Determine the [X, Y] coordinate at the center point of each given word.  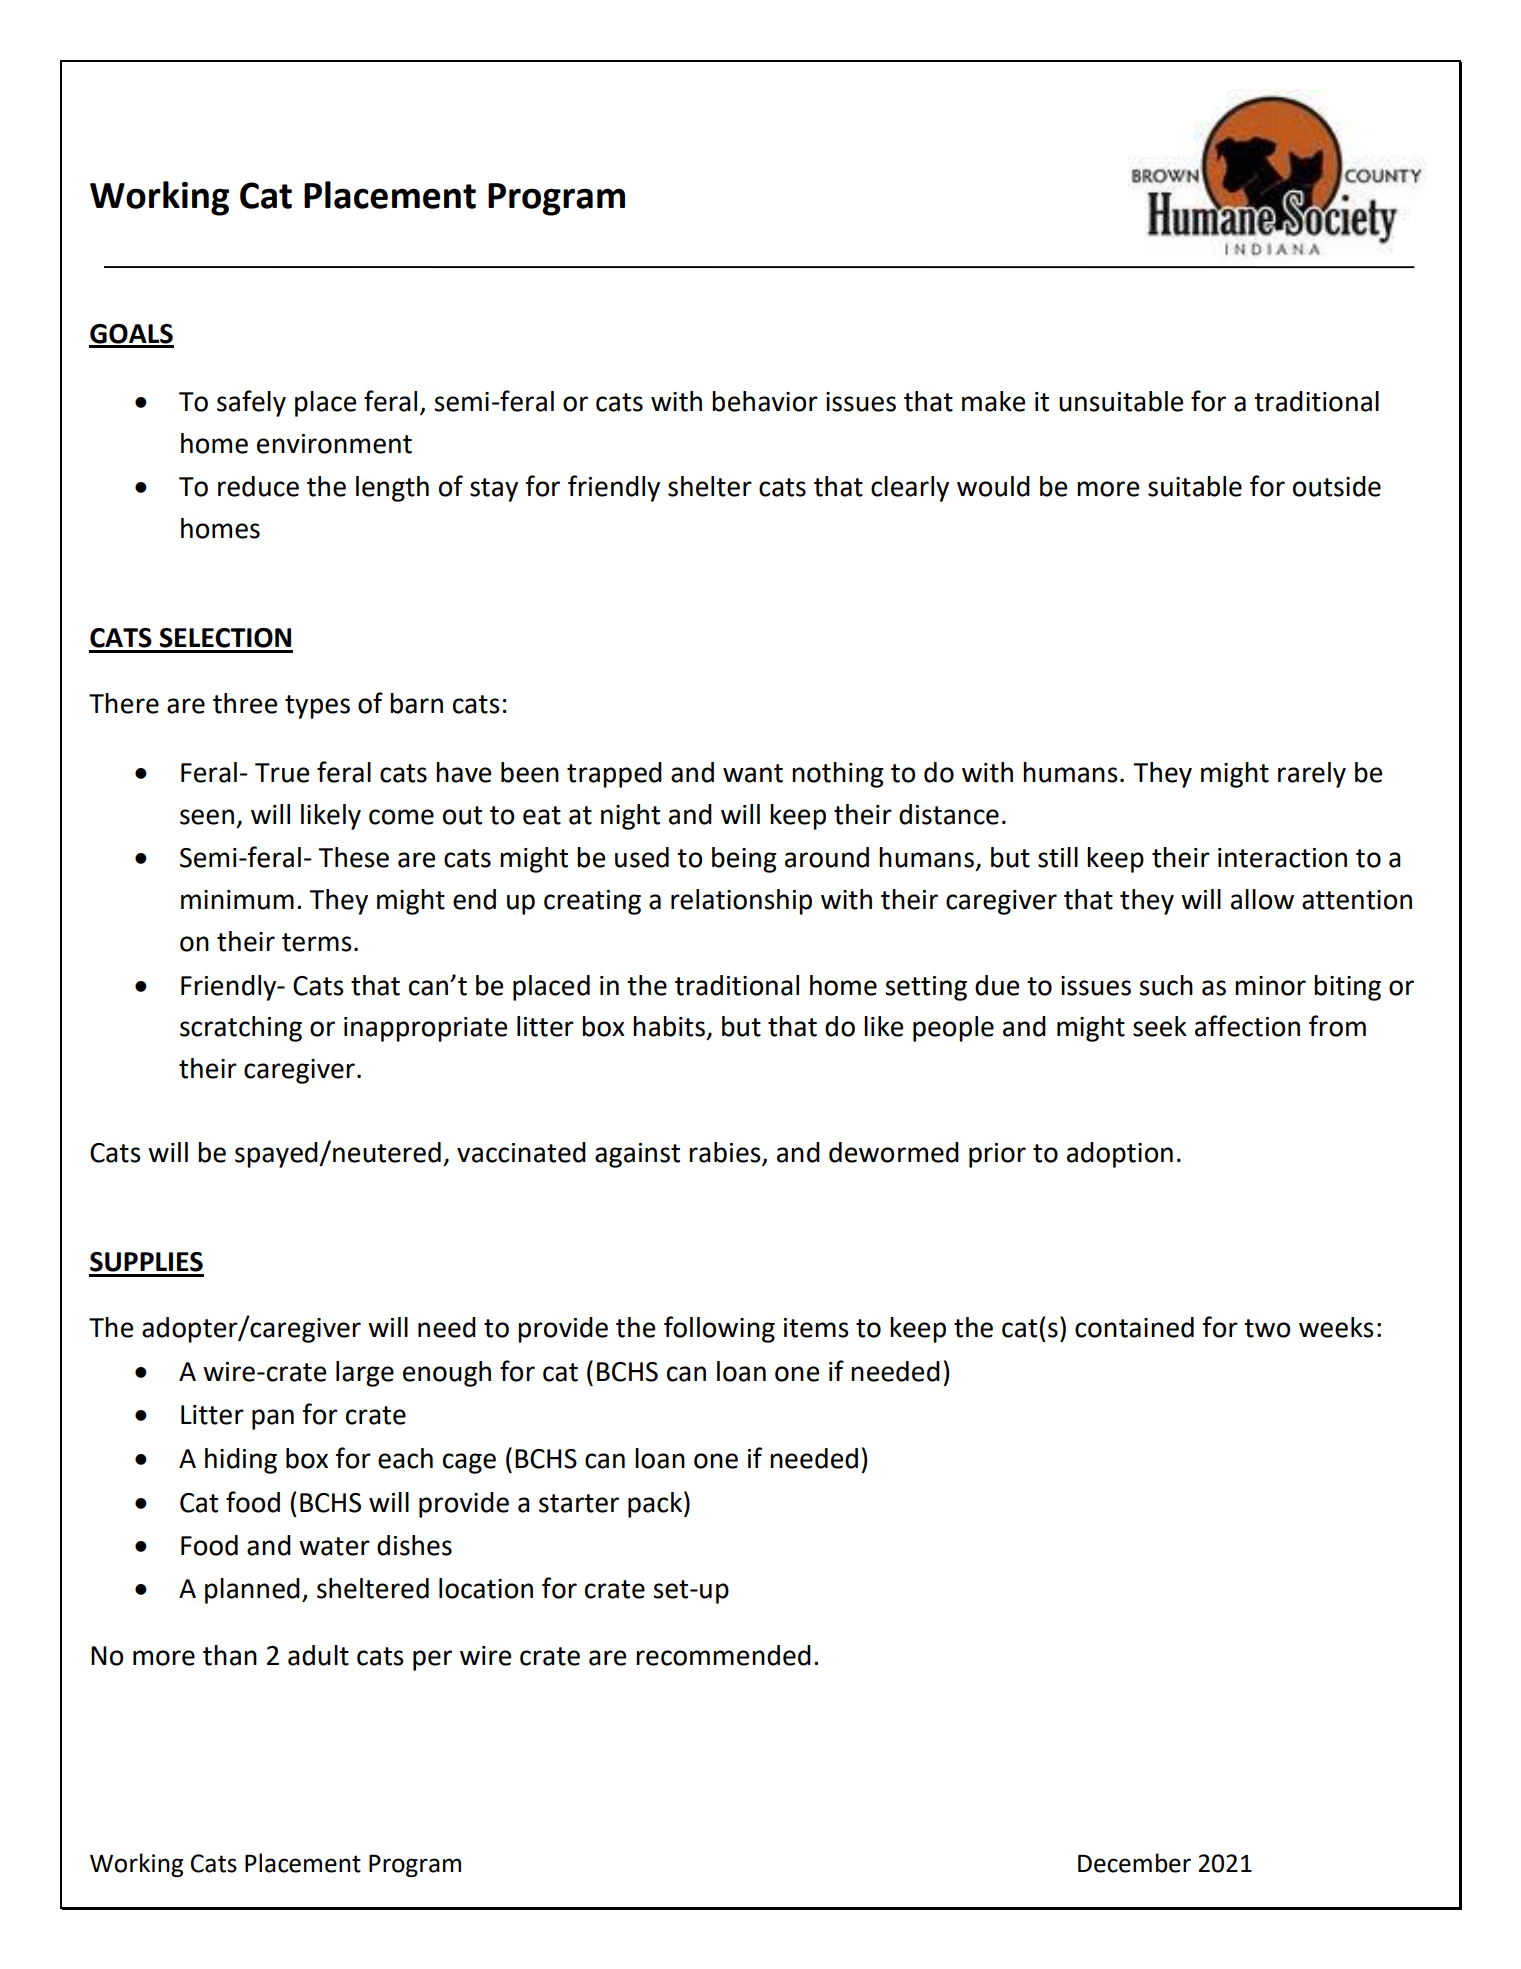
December [1134, 1863]
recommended [723, 1655]
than [230, 1655]
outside [1337, 486]
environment [334, 444]
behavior [765, 401]
